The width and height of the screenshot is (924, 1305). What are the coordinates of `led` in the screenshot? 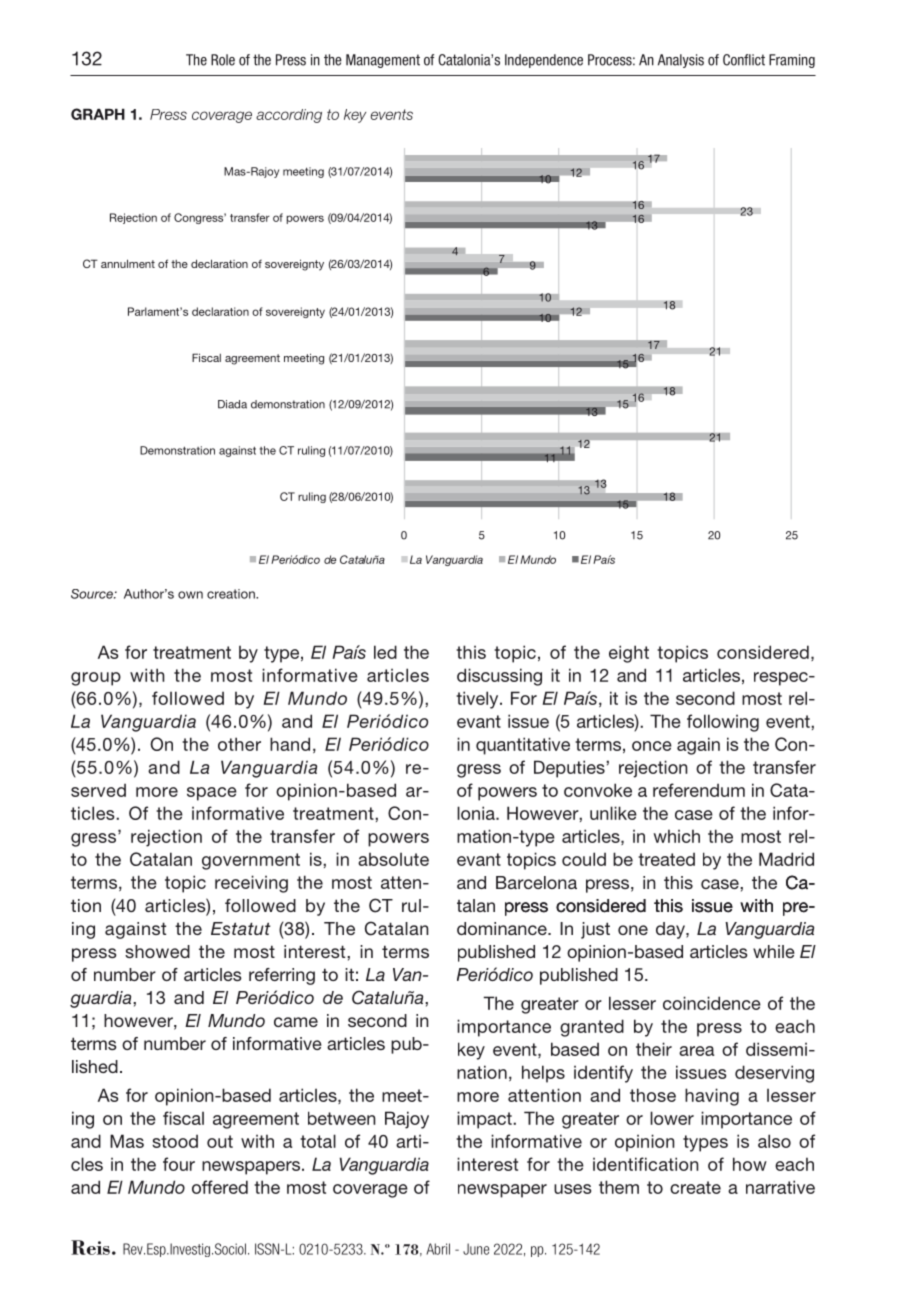 It's located at (385, 652).
